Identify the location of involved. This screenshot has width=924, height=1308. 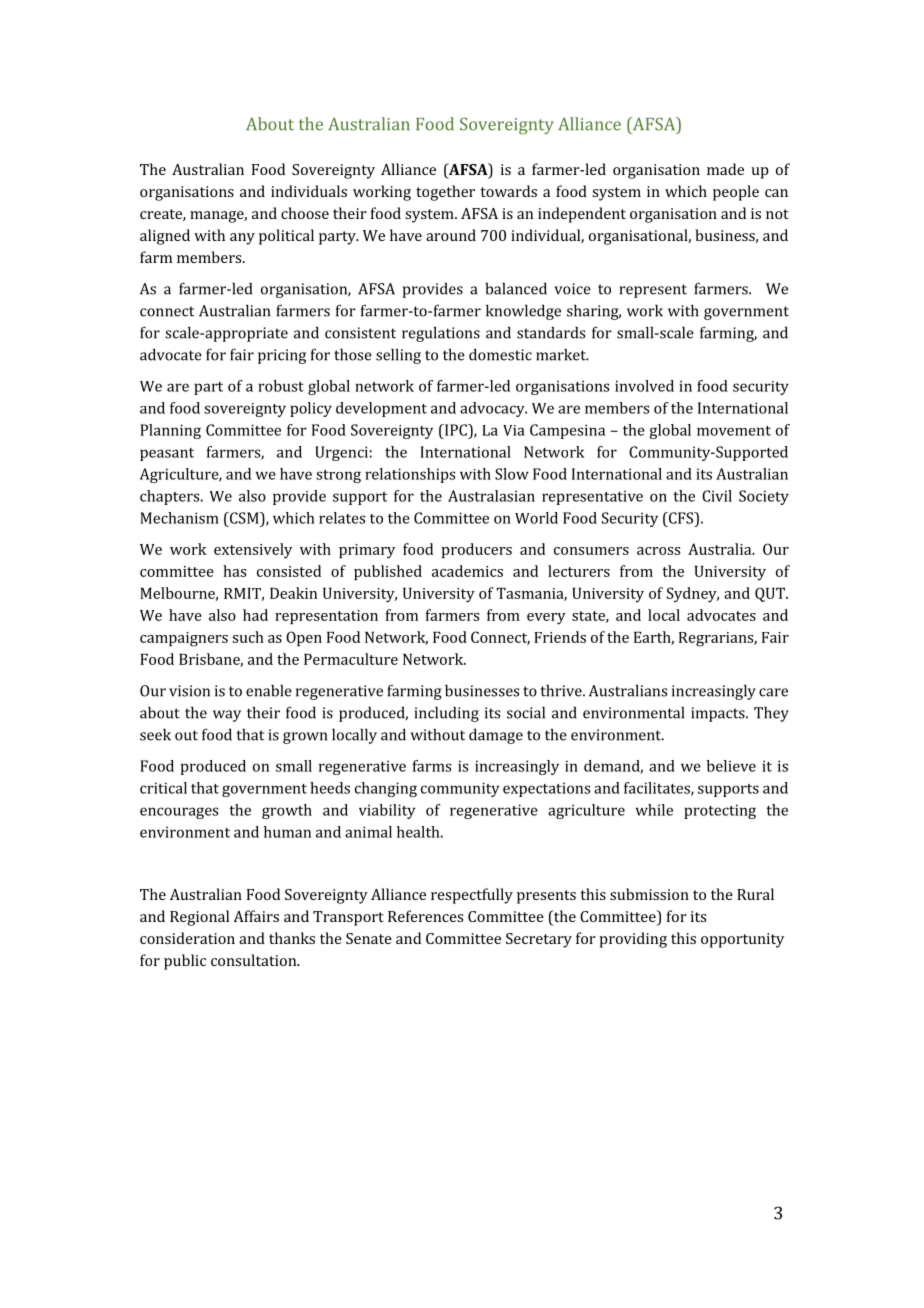
(644, 386).
